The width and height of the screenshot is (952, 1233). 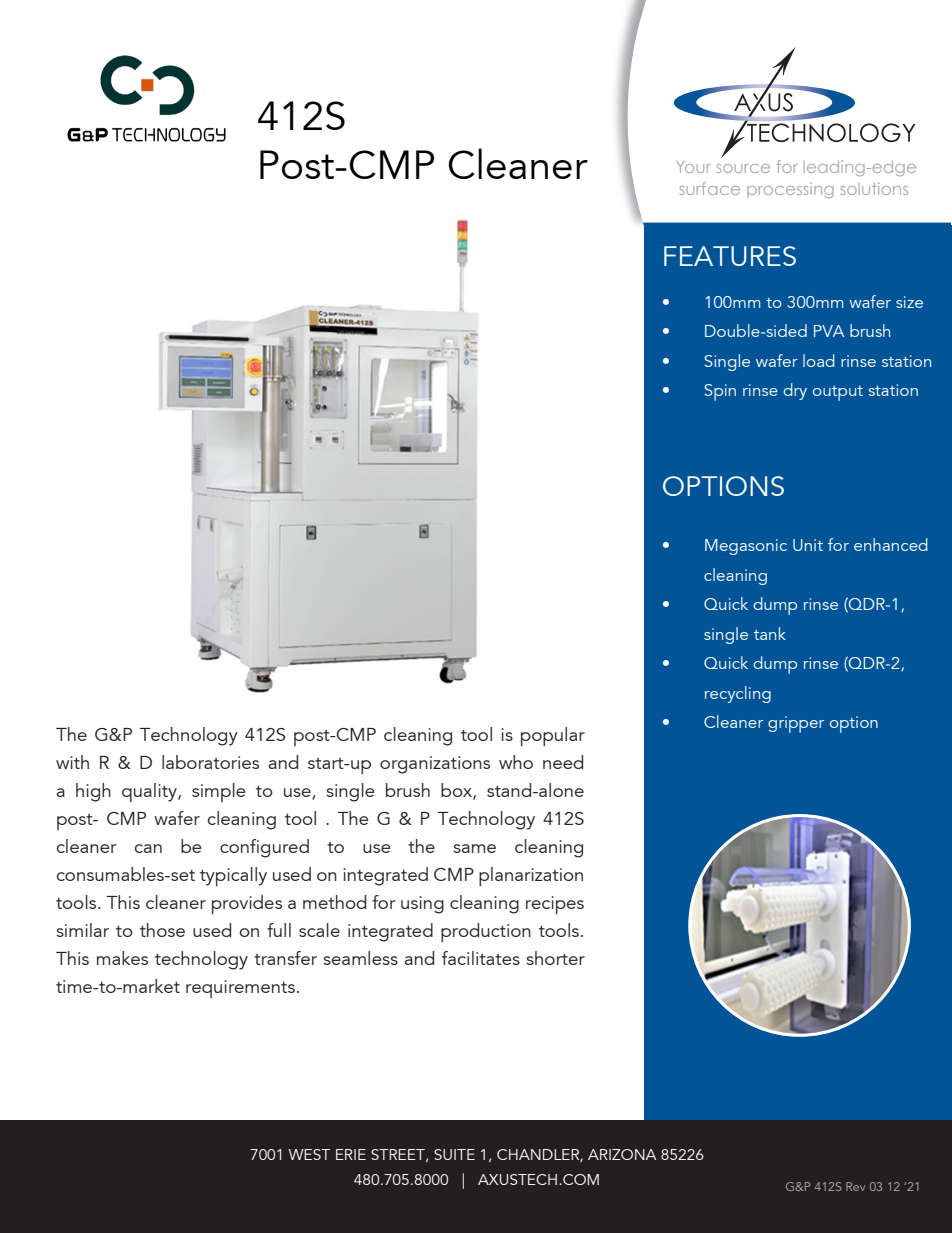 I want to click on SUITE, so click(x=454, y=1154).
